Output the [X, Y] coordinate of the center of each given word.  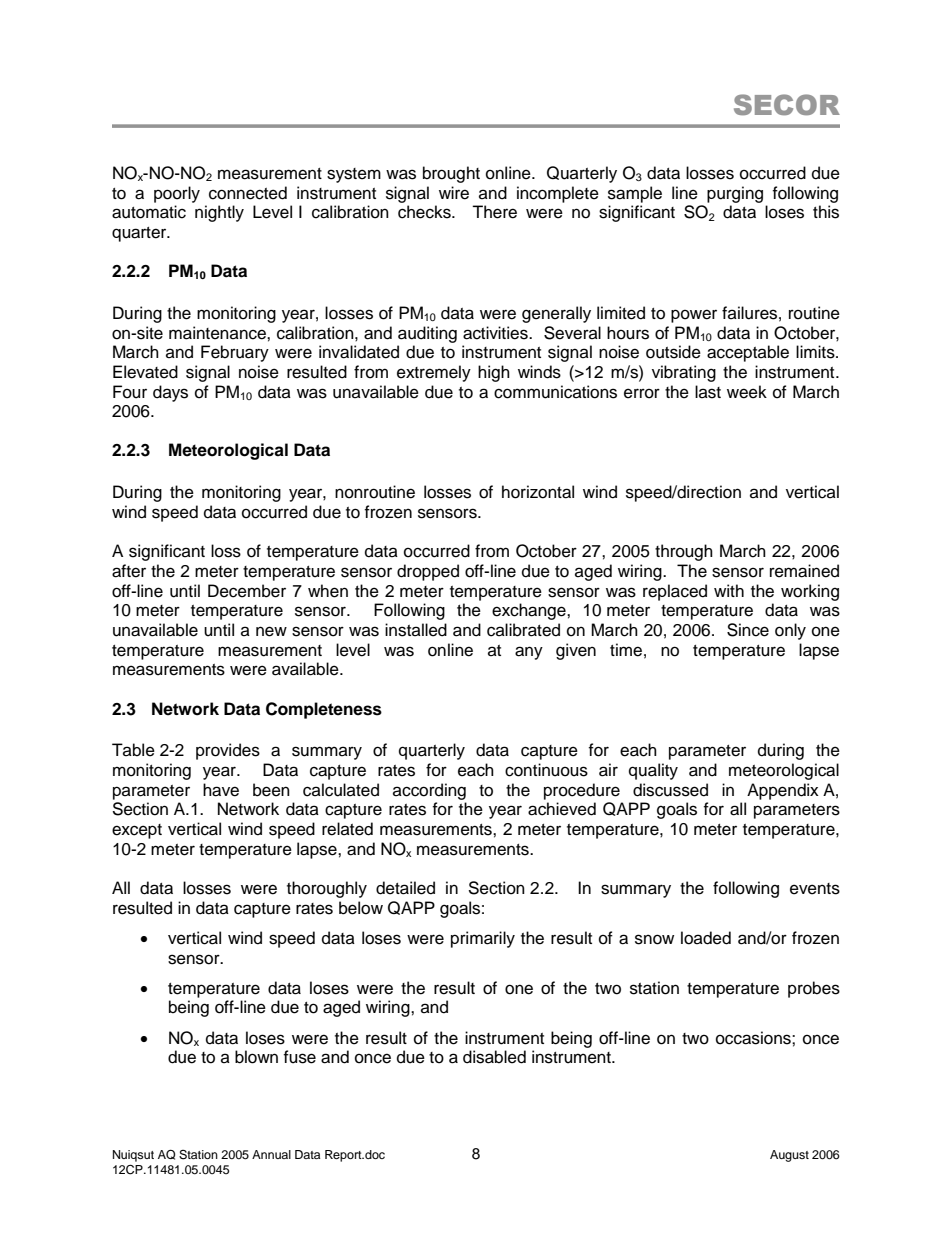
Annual [271, 1154]
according [429, 791]
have [221, 790]
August [789, 1156]
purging [735, 194]
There [494, 212]
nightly [219, 213]
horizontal [538, 492]
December [247, 591]
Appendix [783, 791]
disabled [494, 1057]
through [684, 552]
